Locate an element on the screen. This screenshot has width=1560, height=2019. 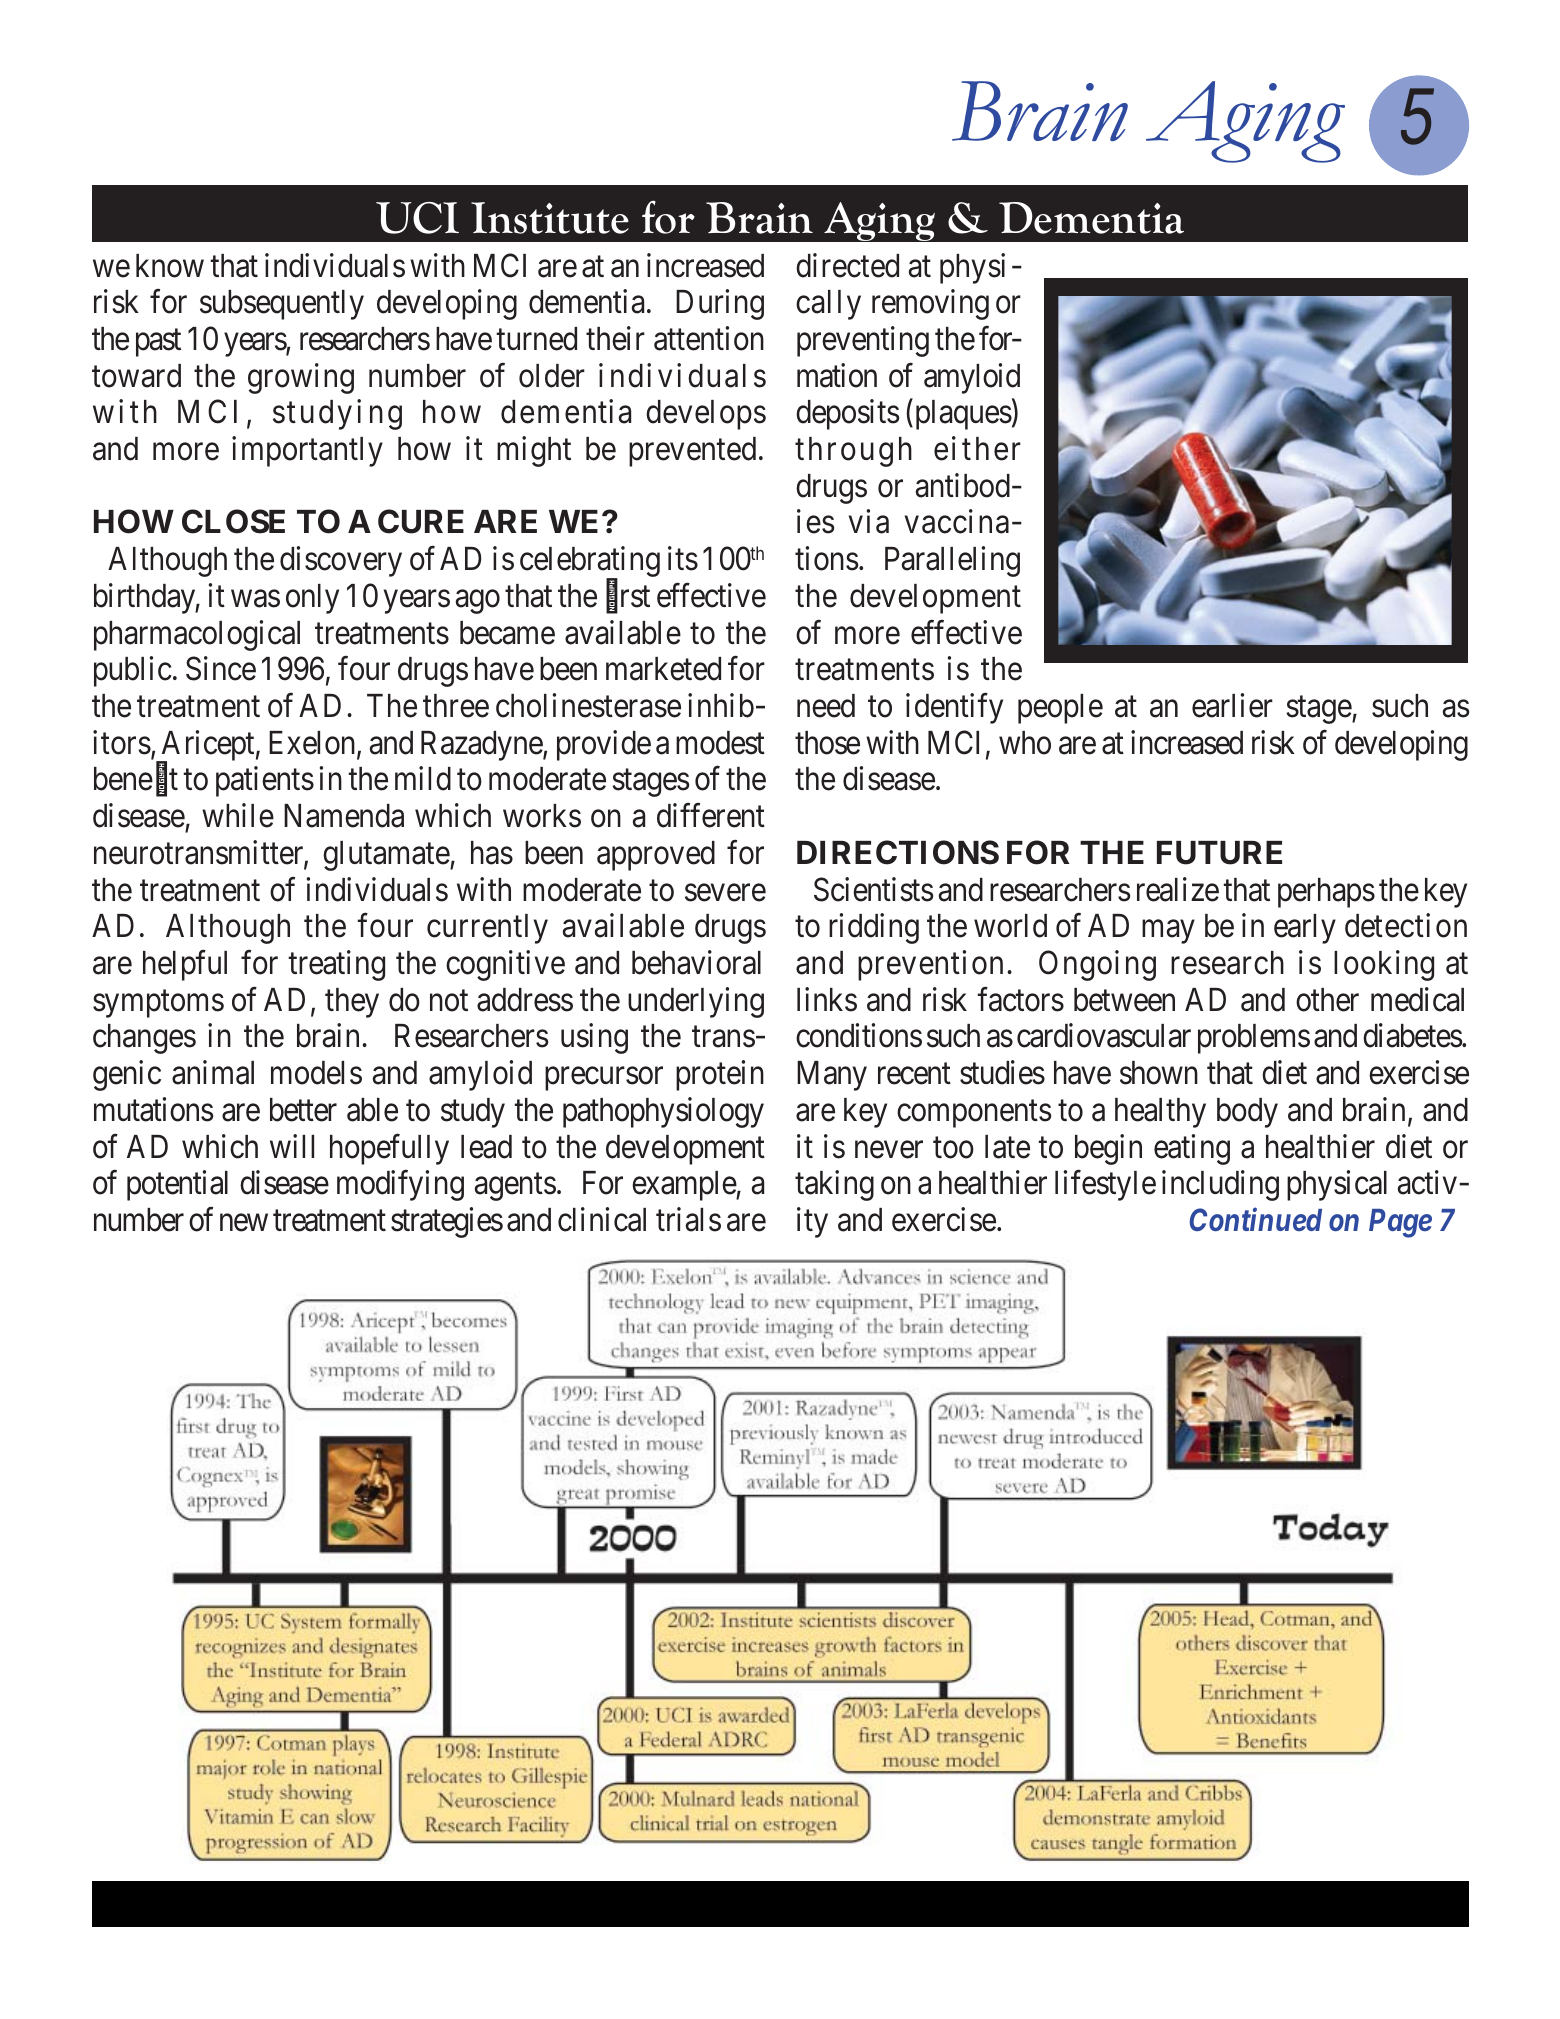
Since is located at coordinates (221, 669).
